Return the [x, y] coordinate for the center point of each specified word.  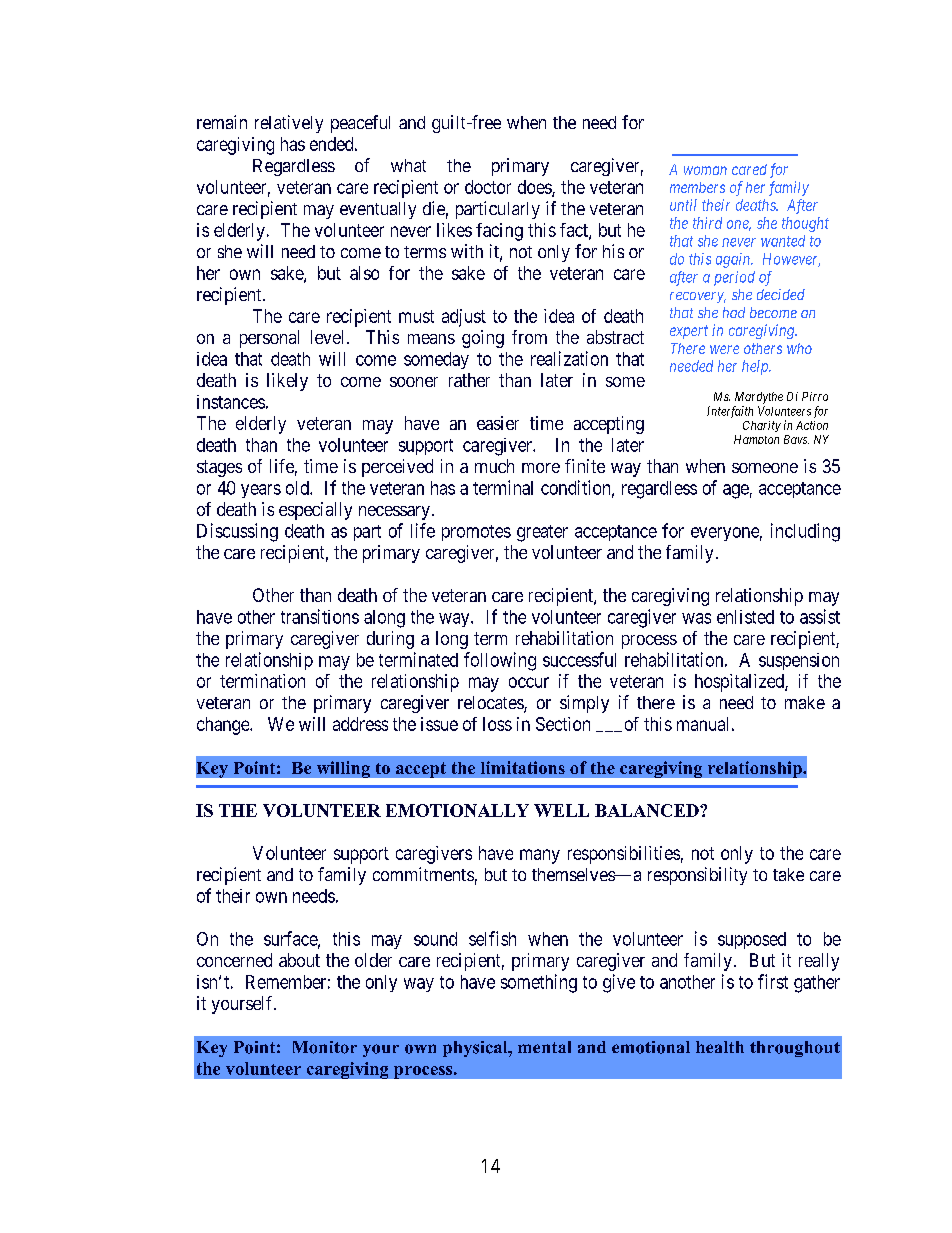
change [224, 726]
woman [705, 170]
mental [544, 1047]
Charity [762, 426]
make [805, 702]
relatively [289, 124]
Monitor [325, 1047]
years [261, 491]
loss [497, 724]
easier [498, 423]
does [535, 188]
